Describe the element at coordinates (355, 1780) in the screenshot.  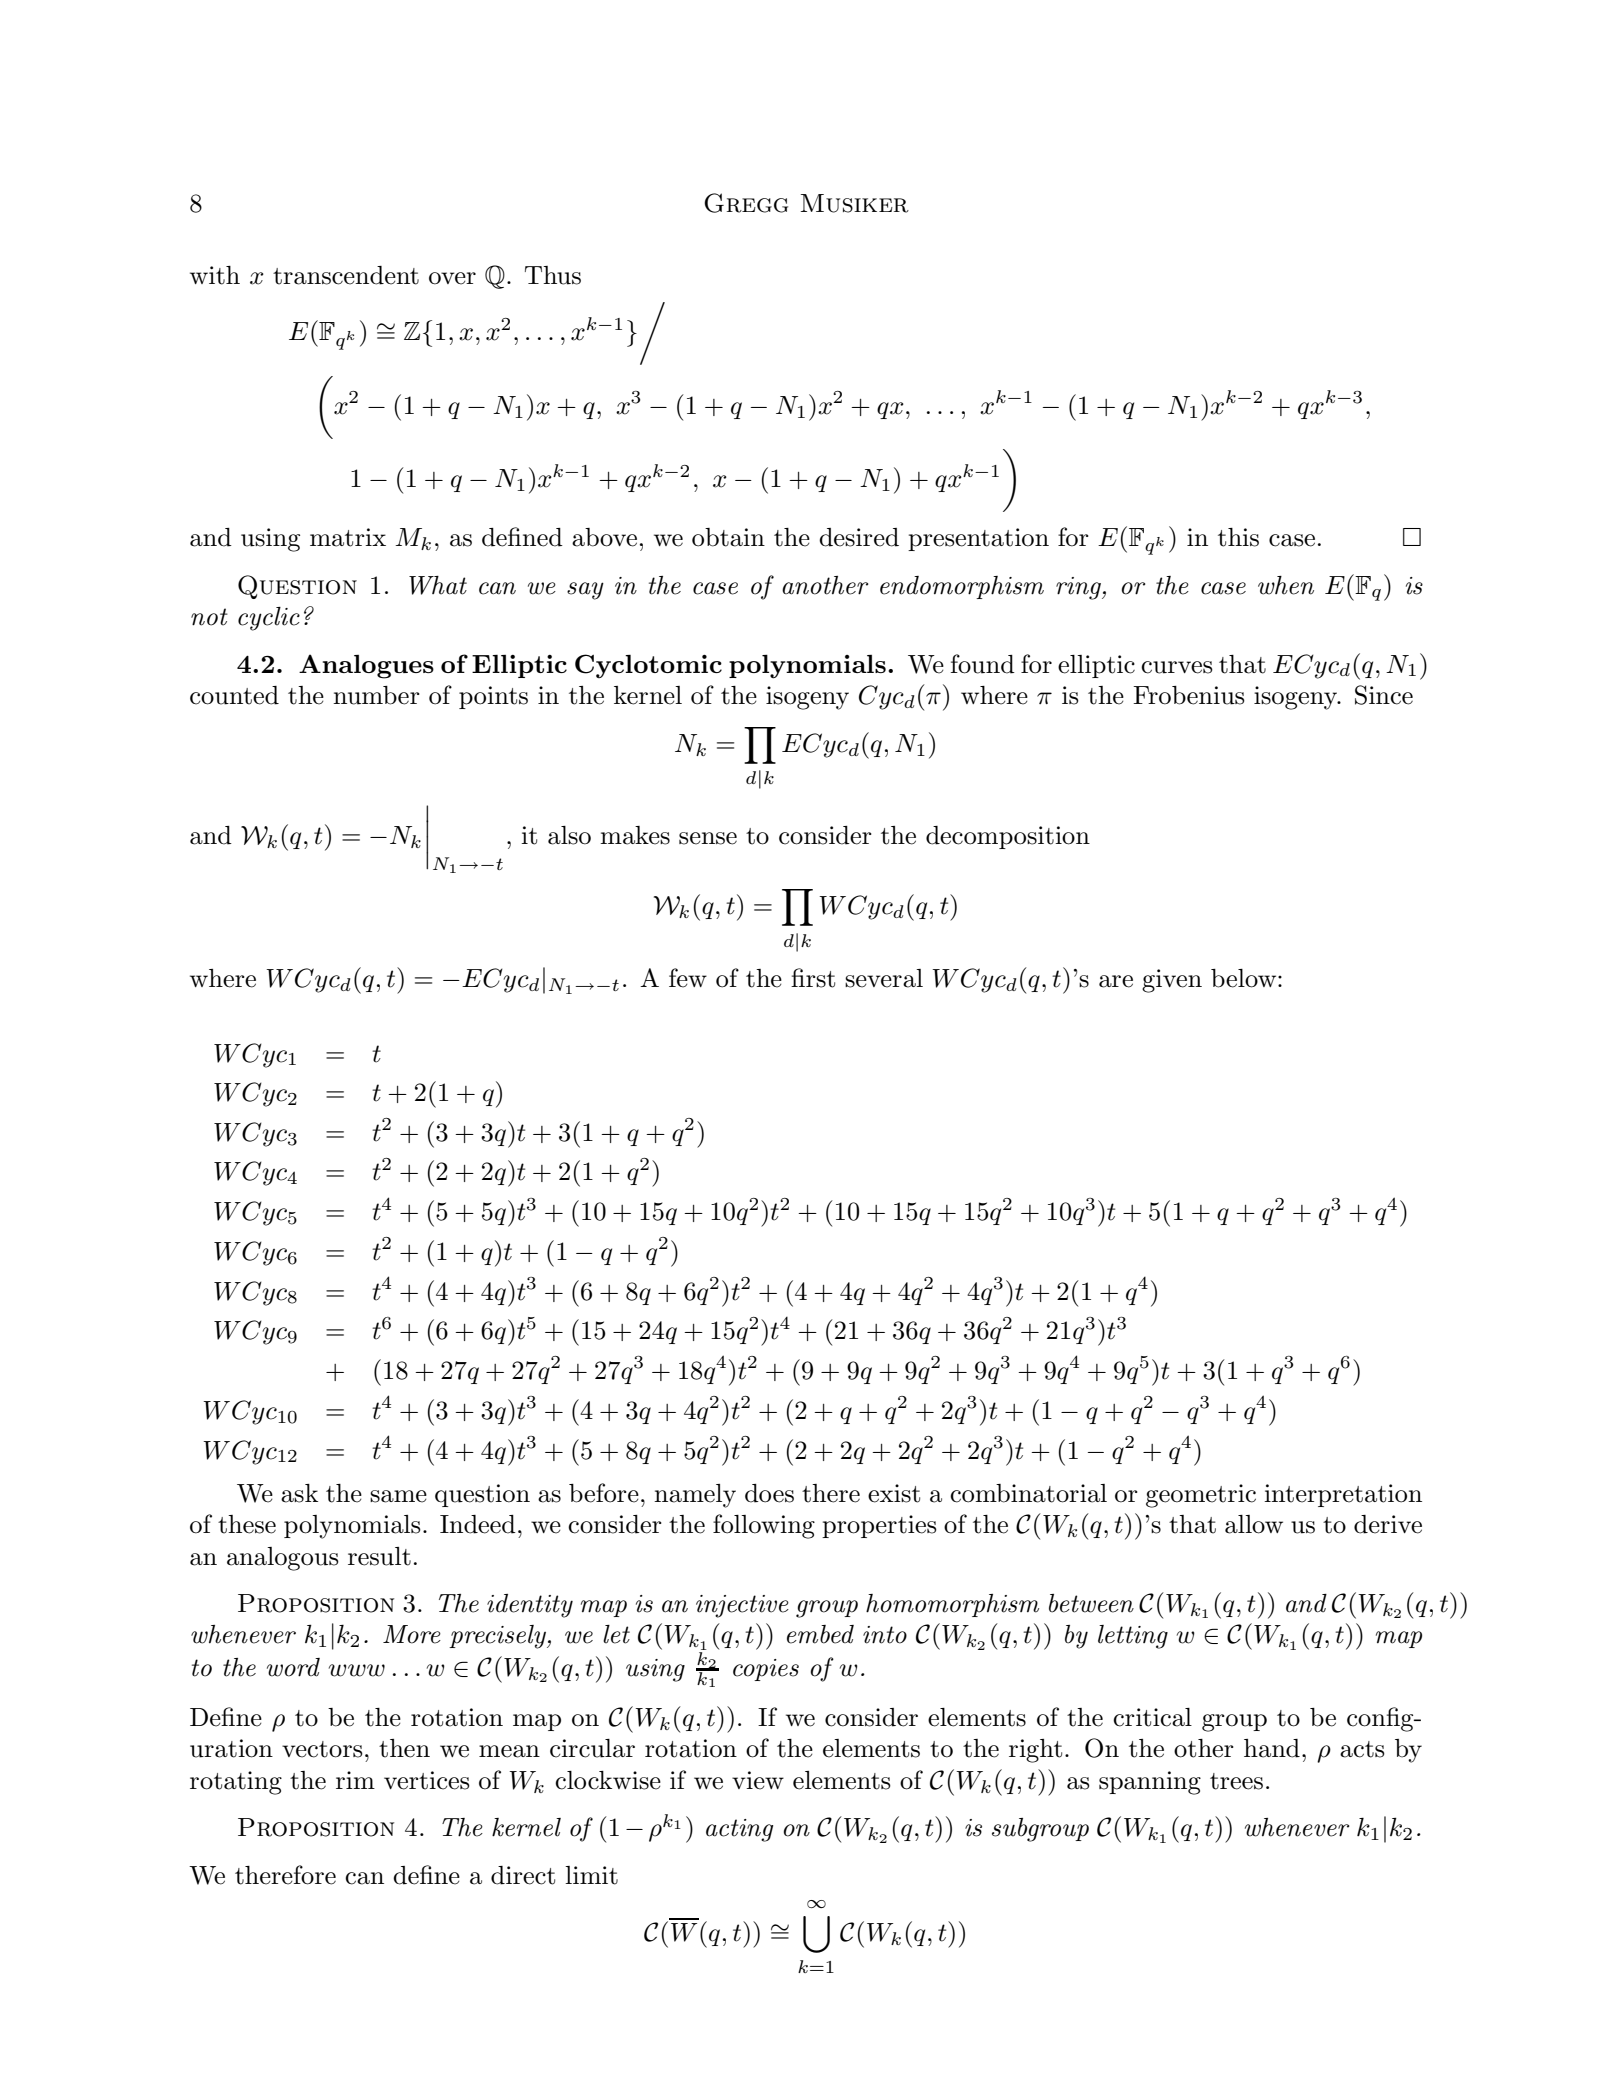
I see `rim` at that location.
